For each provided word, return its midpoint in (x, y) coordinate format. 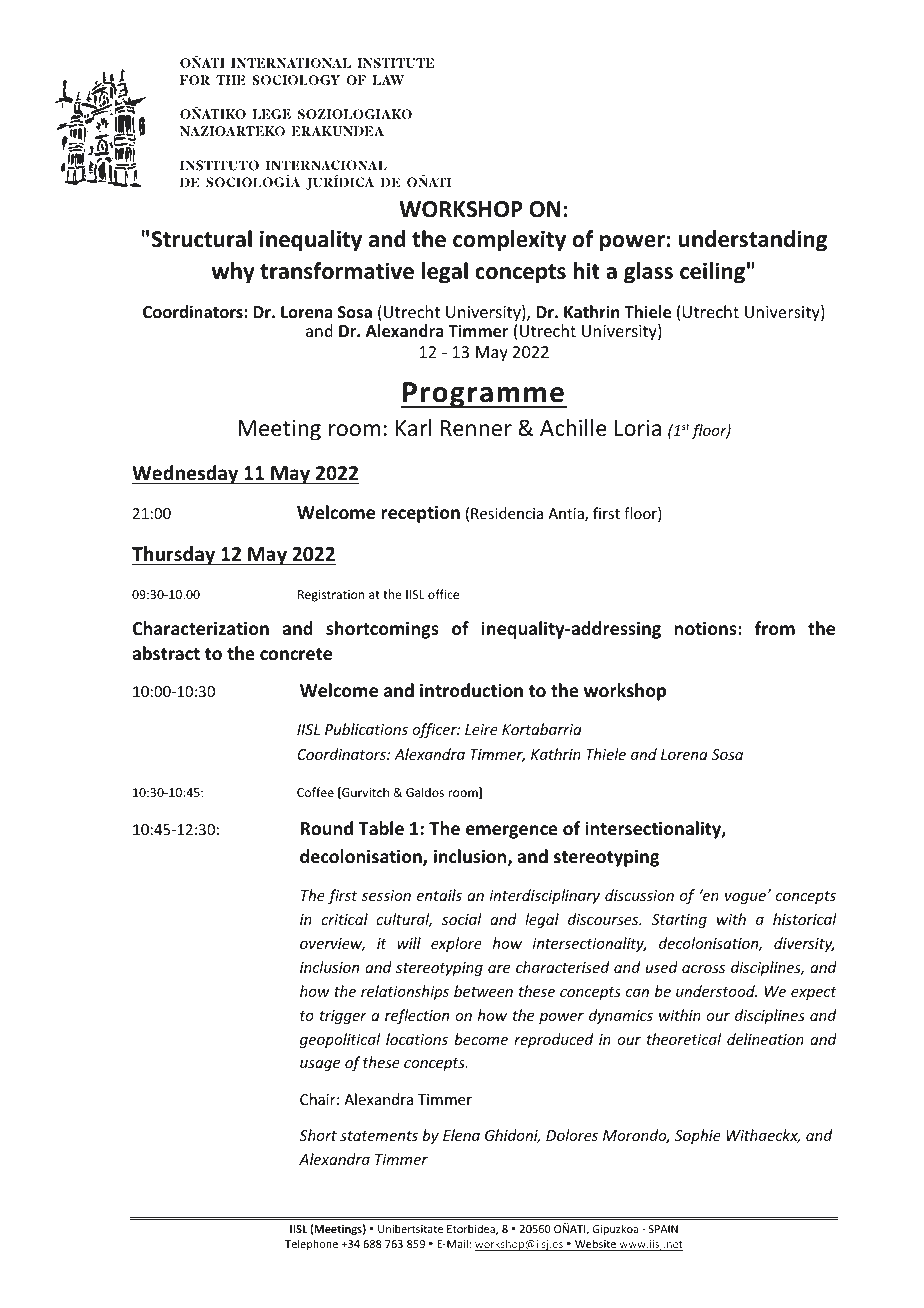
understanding (753, 241)
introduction (471, 690)
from (775, 628)
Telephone (311, 1244)
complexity (509, 241)
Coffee (315, 792)
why (233, 273)
